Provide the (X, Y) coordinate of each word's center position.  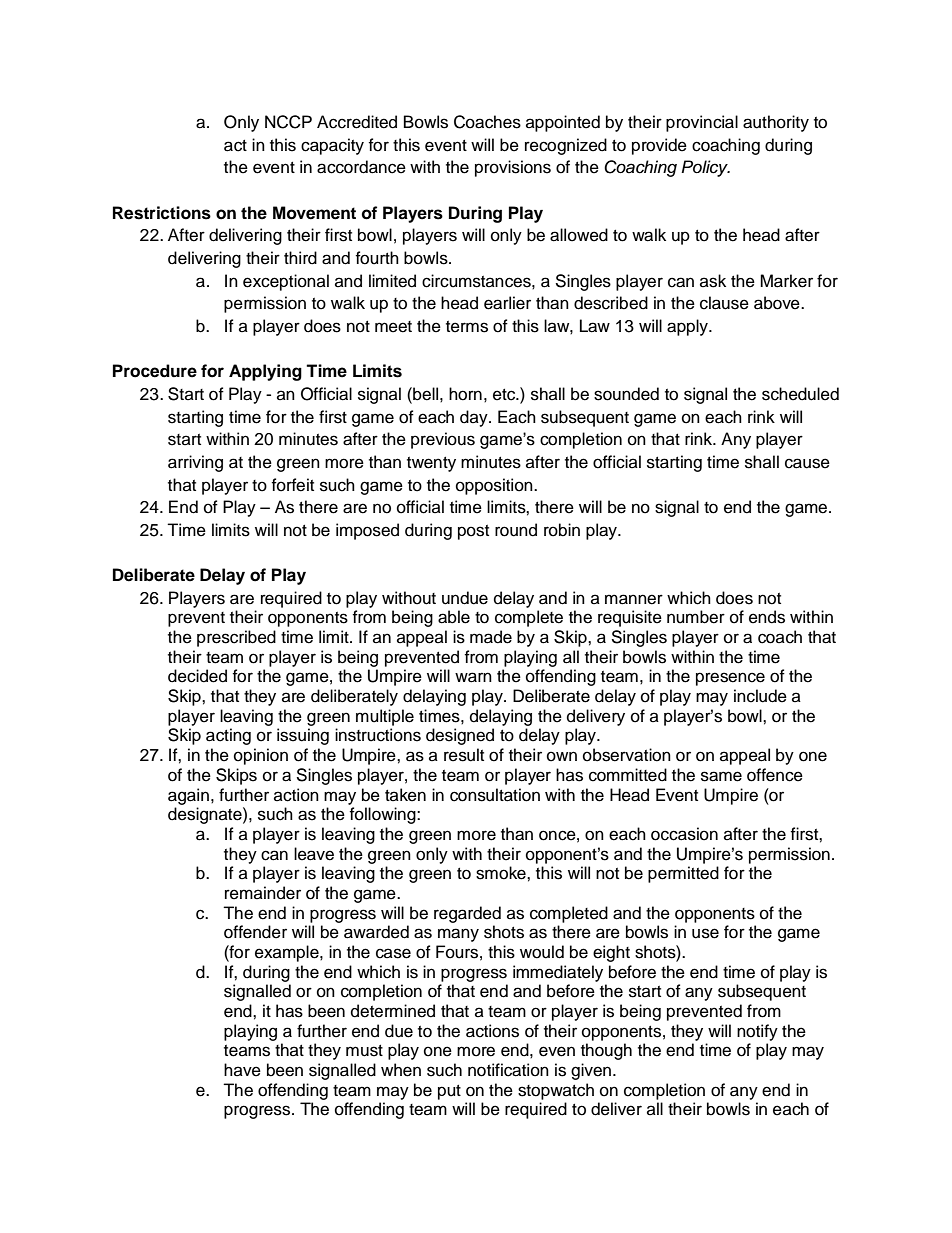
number (696, 617)
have (242, 1070)
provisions (513, 168)
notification (508, 1070)
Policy (705, 168)
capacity (332, 146)
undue (465, 598)
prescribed (236, 638)
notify (757, 1032)
